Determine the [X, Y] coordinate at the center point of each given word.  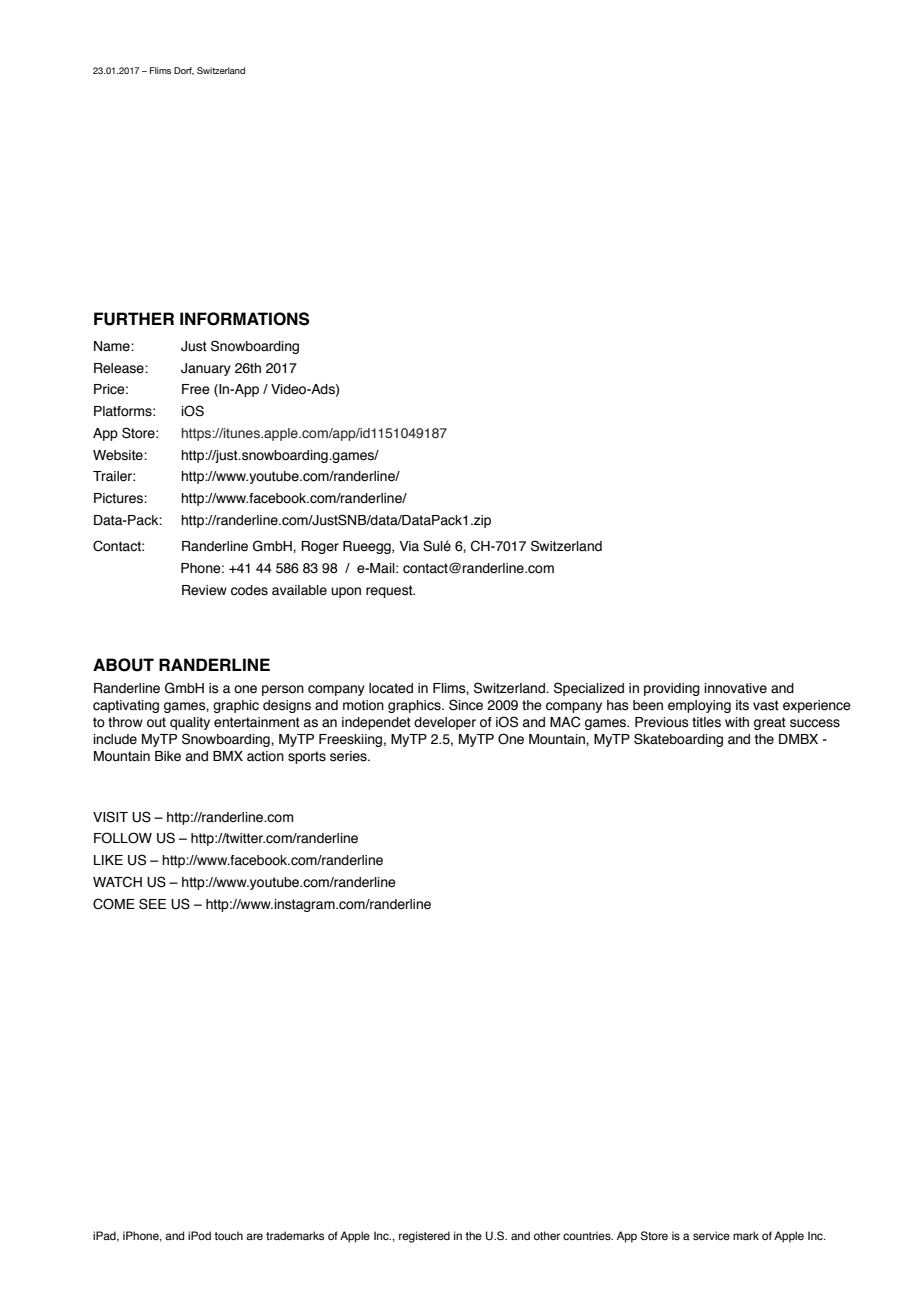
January [206, 369]
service [711, 1235]
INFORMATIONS [245, 319]
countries [588, 1235]
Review [204, 590]
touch [228, 1235]
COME [114, 904]
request [390, 591]
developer [445, 723]
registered [424, 1237]
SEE [152, 904]
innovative [735, 688]
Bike [168, 756]
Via [409, 546]
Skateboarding [678, 740]
